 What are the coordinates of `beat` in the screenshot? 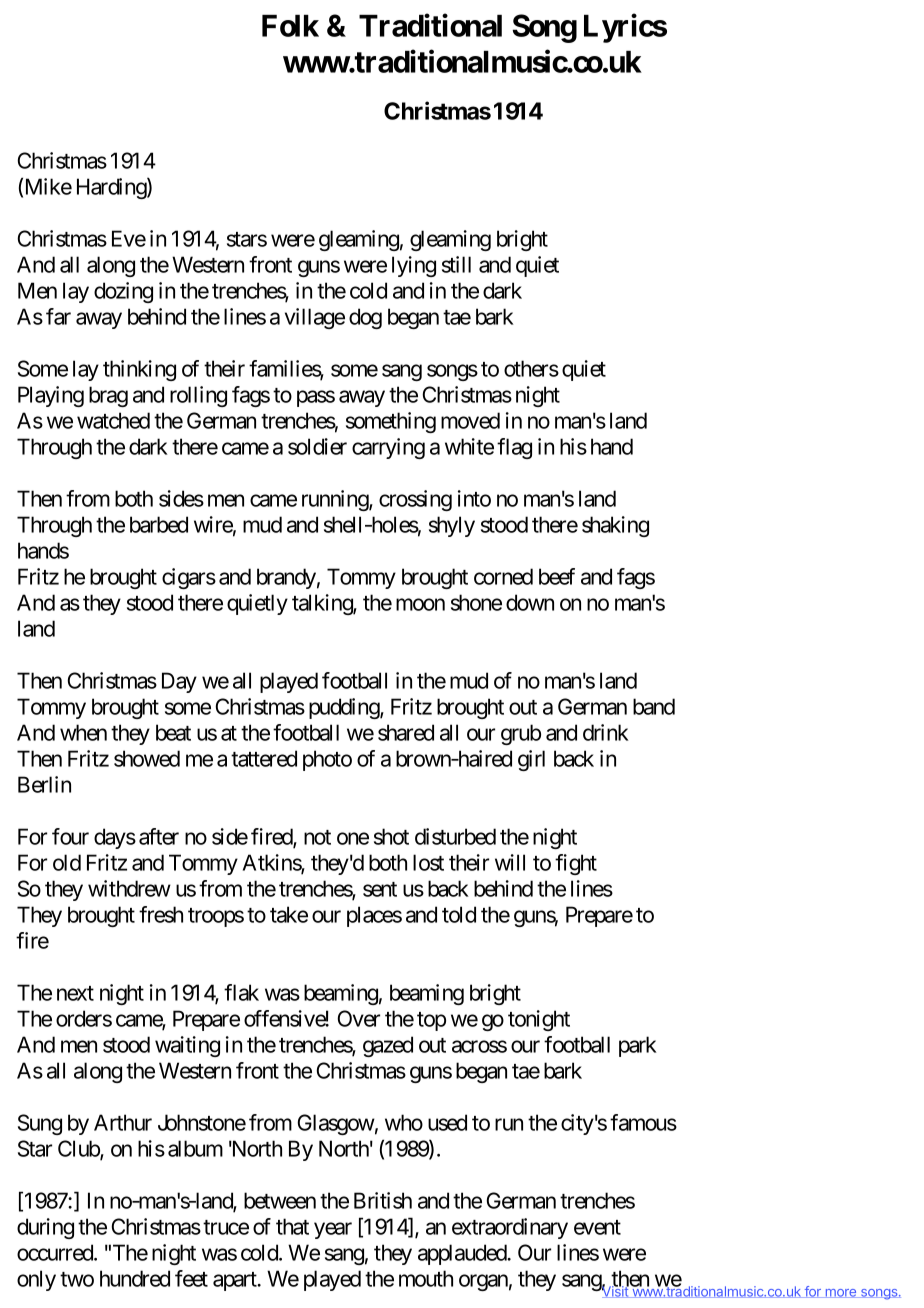 It's located at (173, 732).
